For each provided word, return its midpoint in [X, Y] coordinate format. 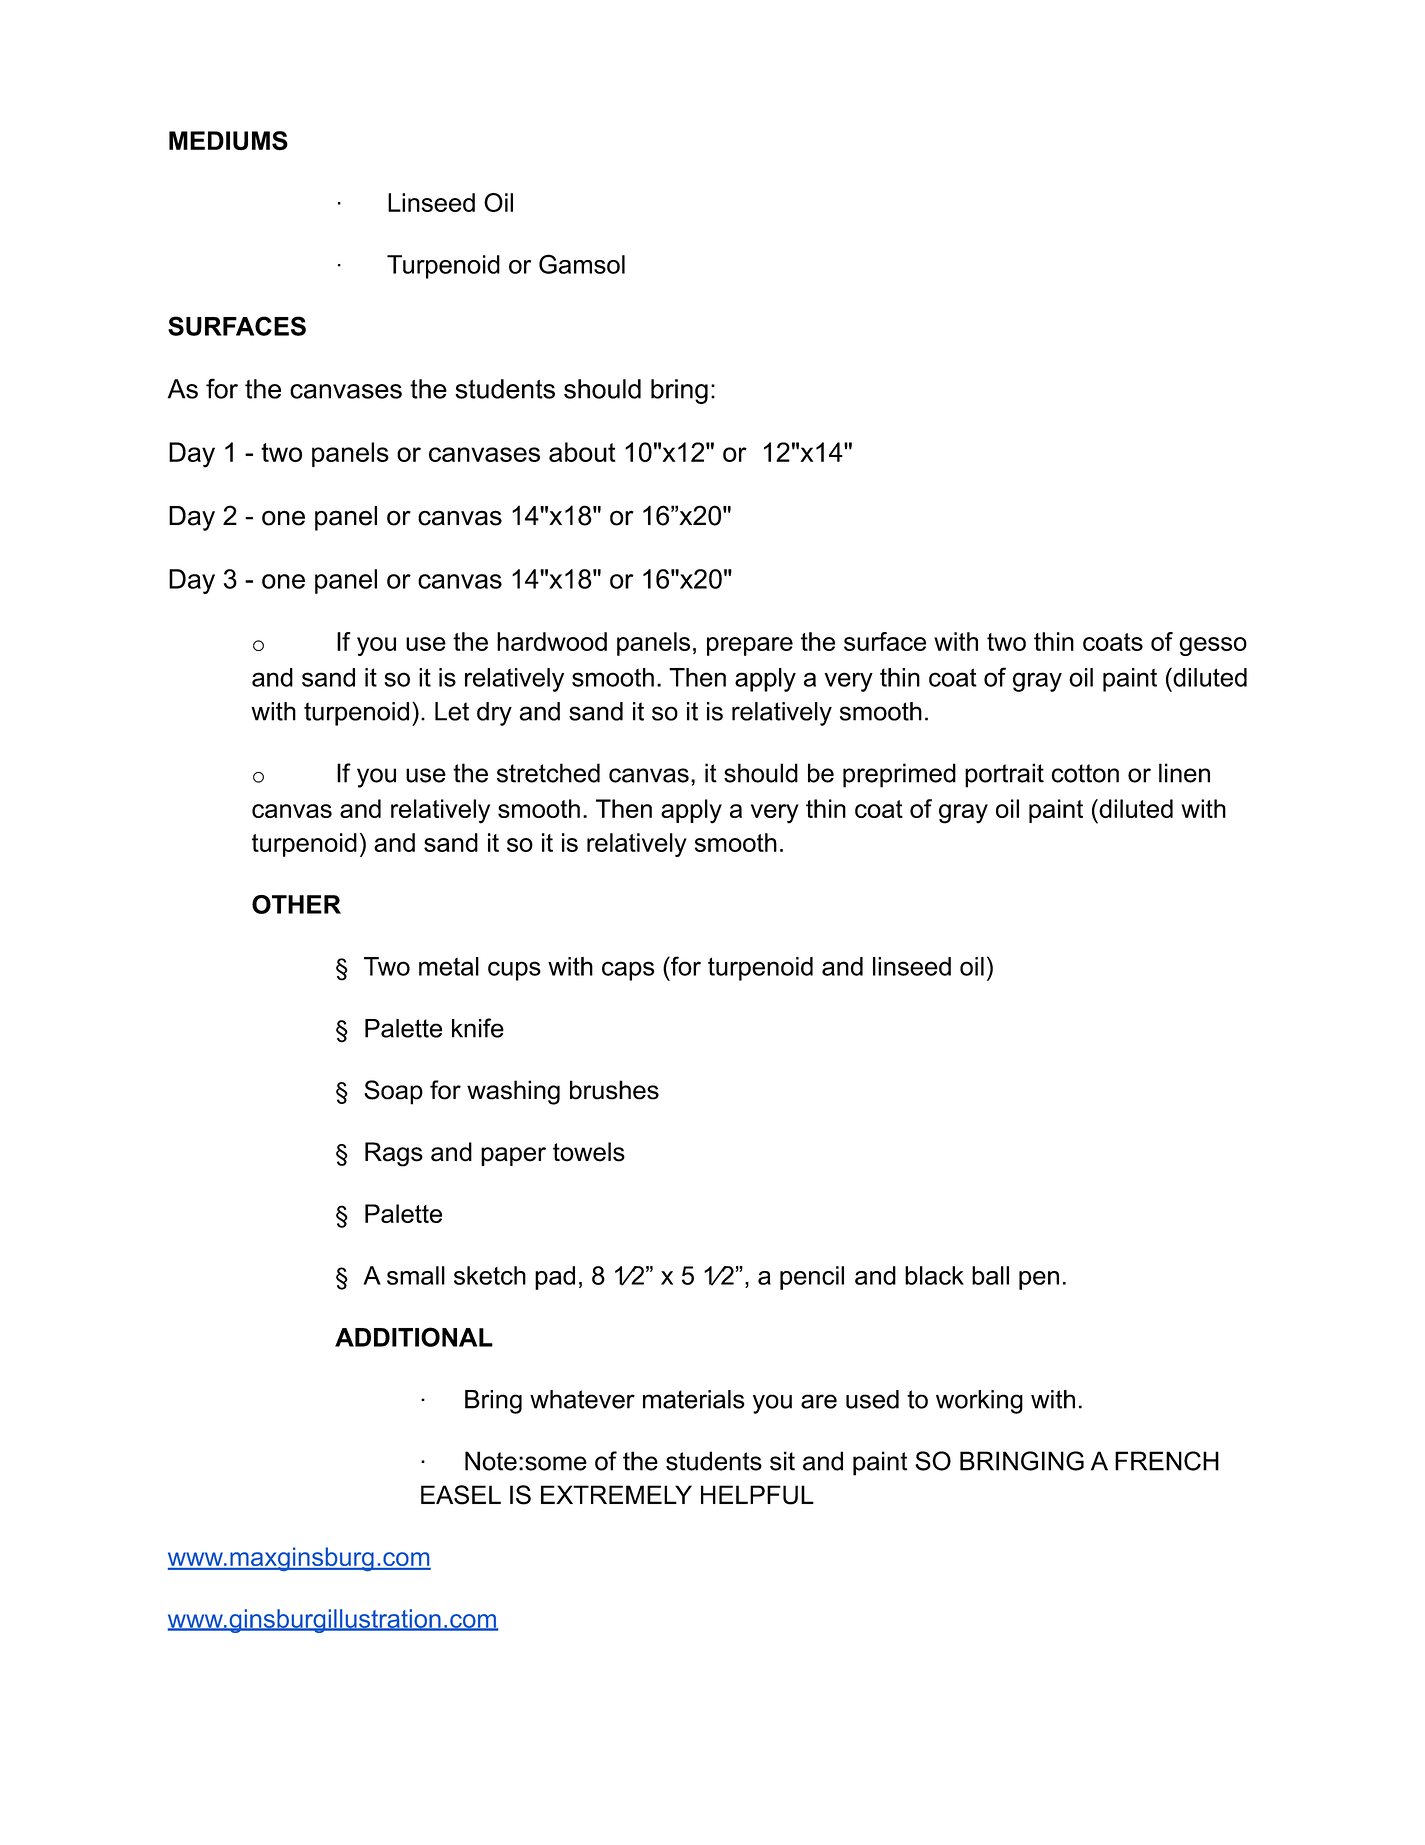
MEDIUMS [228, 141]
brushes [614, 1090]
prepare [750, 646]
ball [990, 1275]
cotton [1085, 773]
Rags [394, 1154]
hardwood [552, 641]
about [582, 452]
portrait [1004, 775]
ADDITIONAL [414, 1337]
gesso [1213, 646]
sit [782, 1461]
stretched [548, 773]
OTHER [296, 904]
